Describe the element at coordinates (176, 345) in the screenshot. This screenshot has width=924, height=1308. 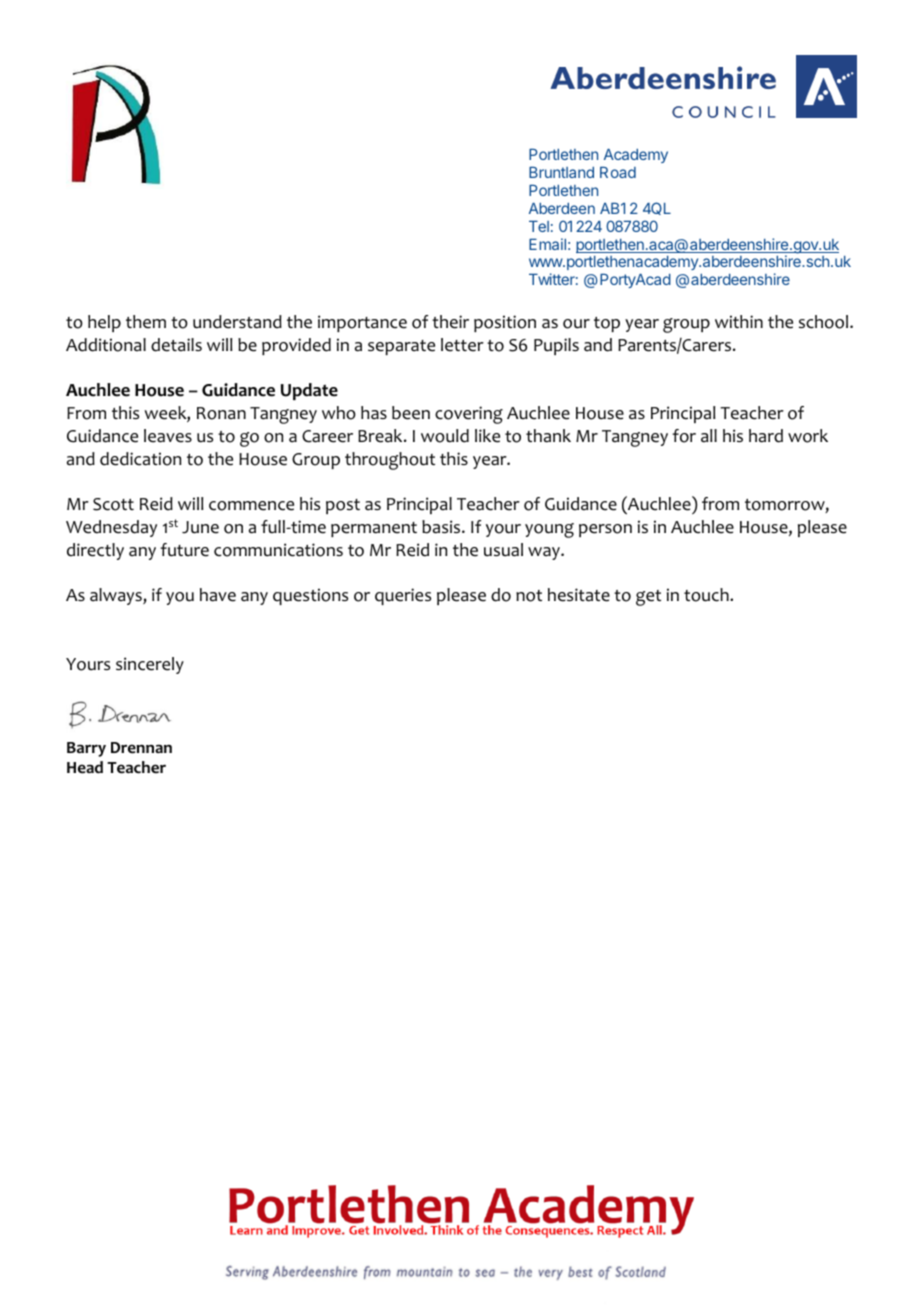
I see `details` at that location.
